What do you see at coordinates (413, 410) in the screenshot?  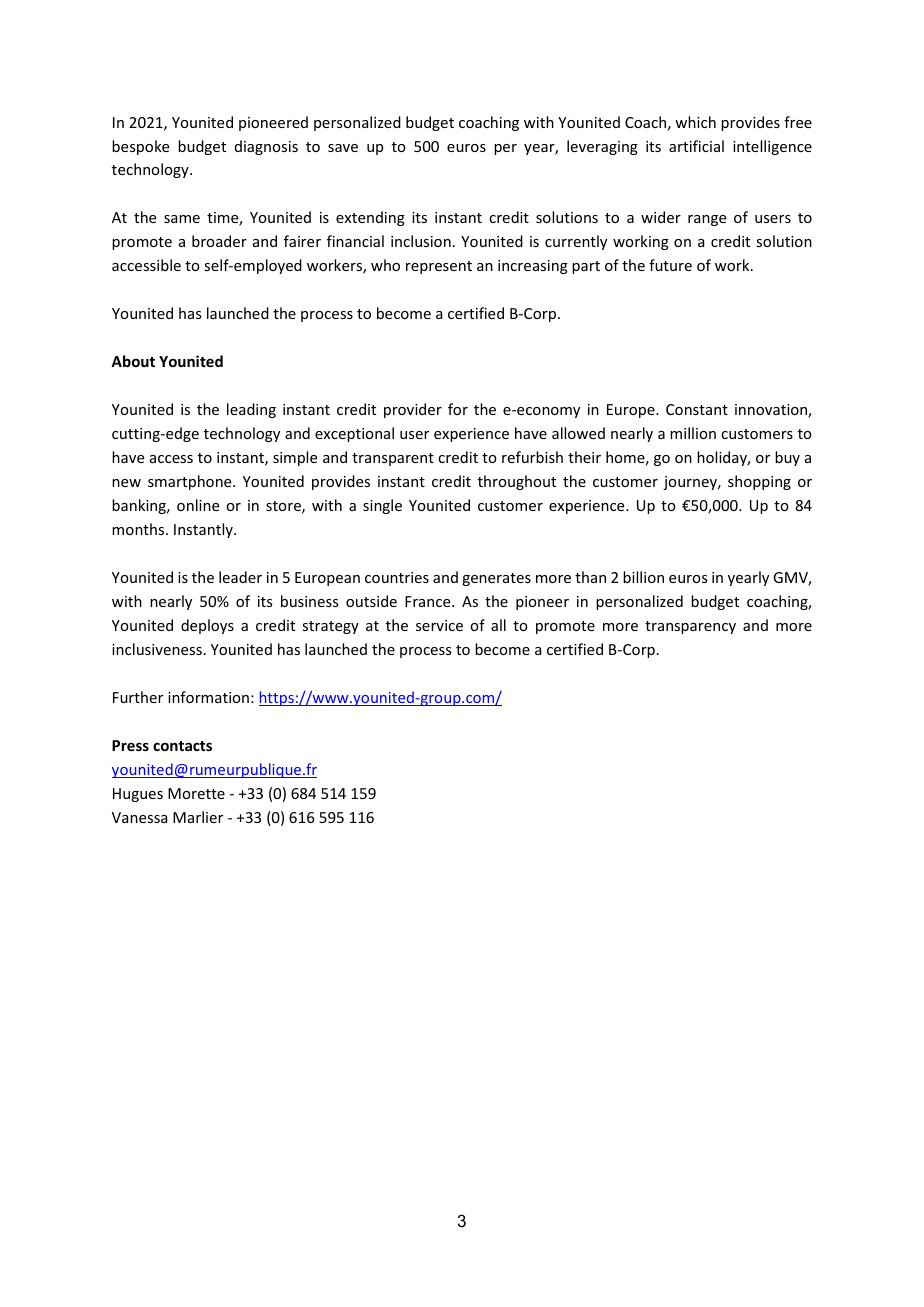 I see `provider` at bounding box center [413, 410].
